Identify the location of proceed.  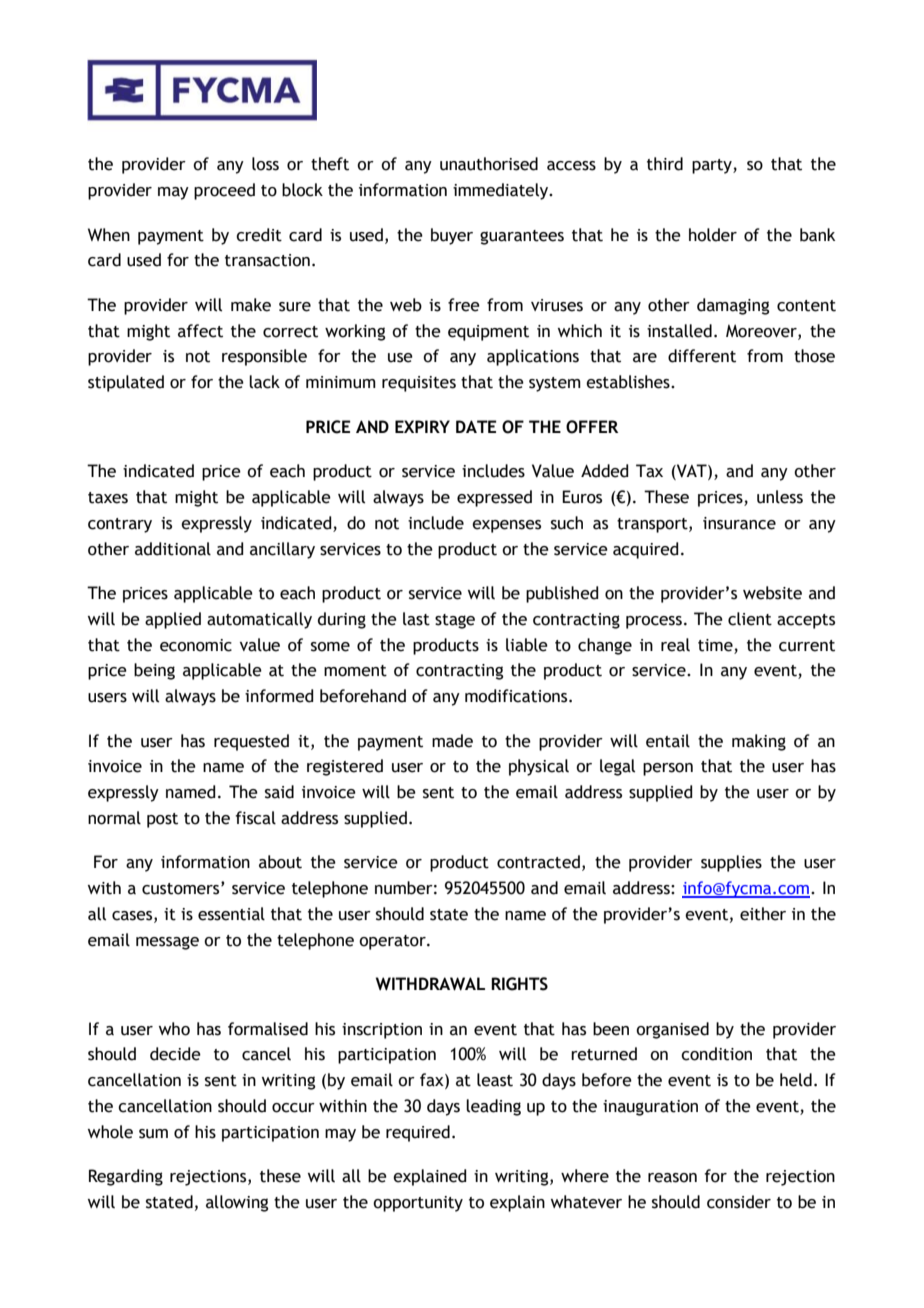
(224, 191).
